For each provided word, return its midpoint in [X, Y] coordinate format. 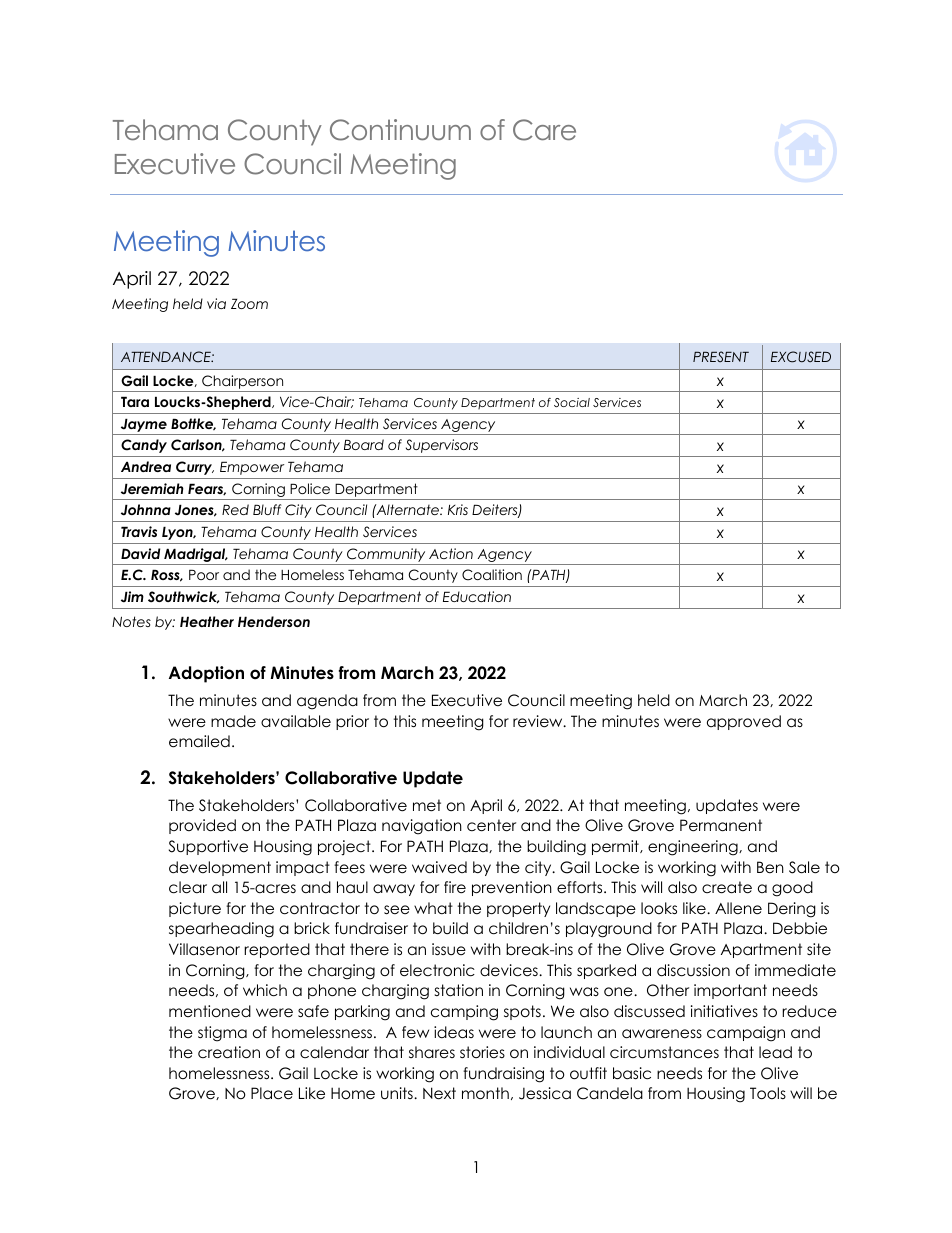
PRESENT [721, 356]
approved [744, 722]
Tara [135, 401]
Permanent [721, 825]
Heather [207, 621]
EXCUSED [801, 357]
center [491, 825]
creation [229, 1052]
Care [544, 130]
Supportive [208, 847]
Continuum [400, 130]
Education [477, 596]
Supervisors [442, 446]
